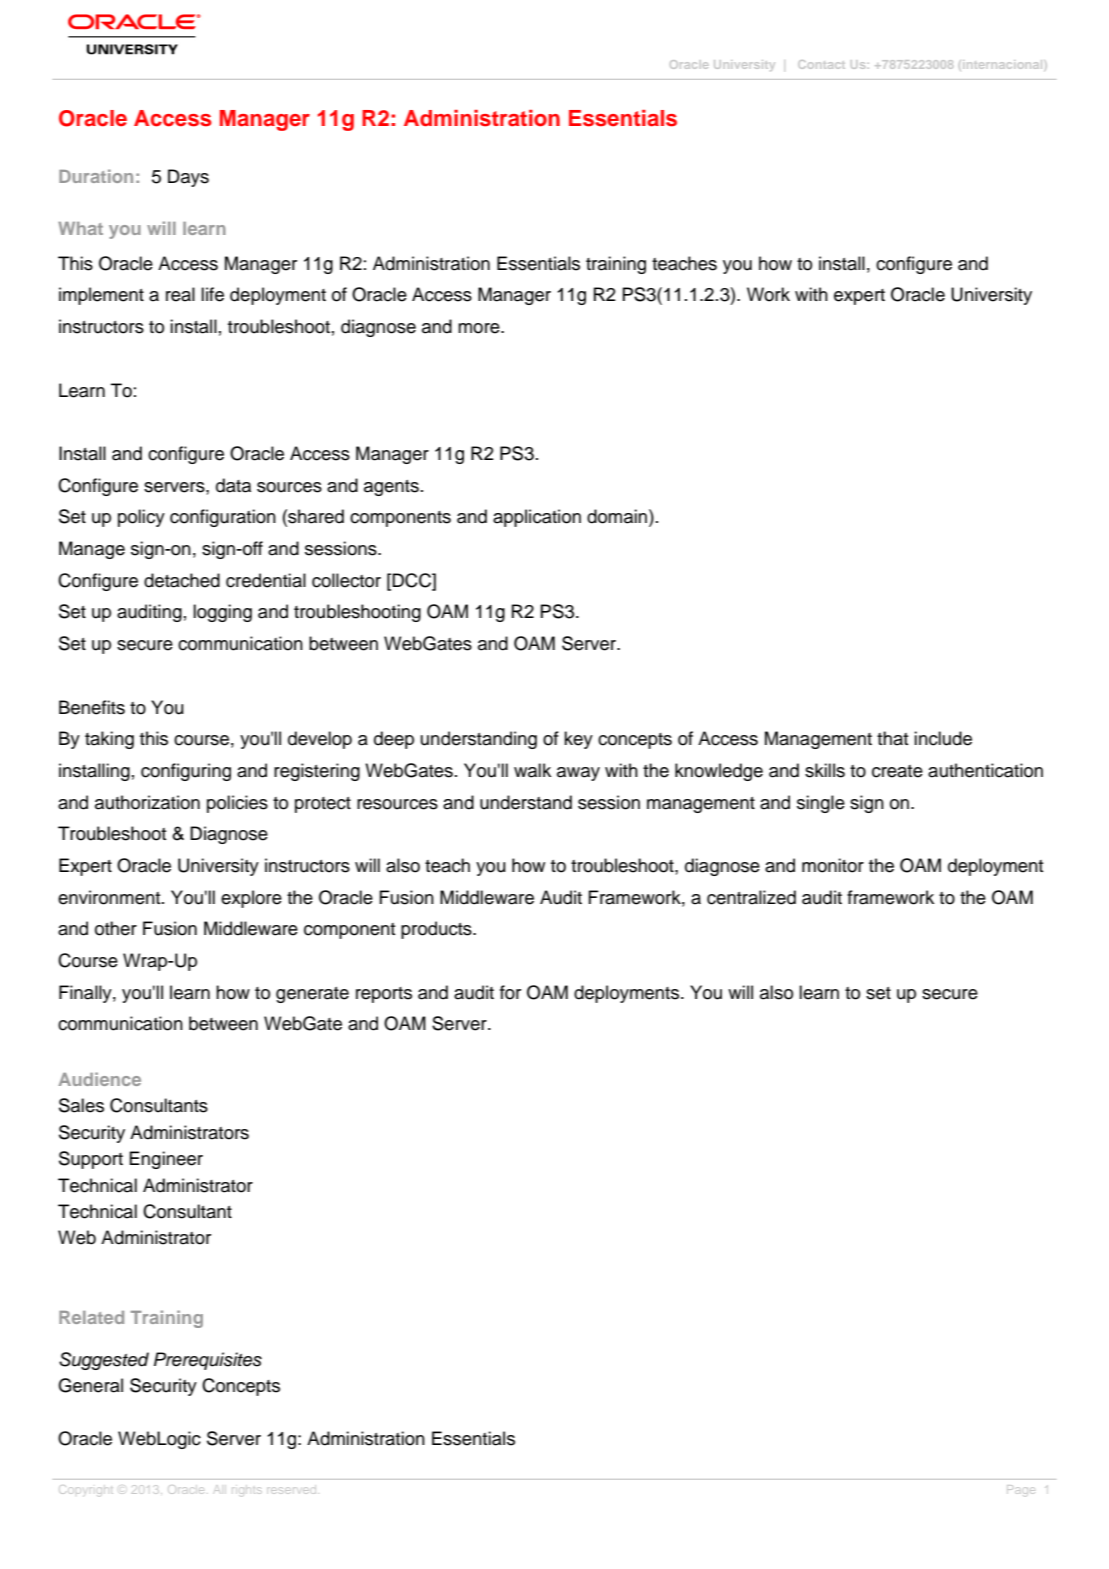 The image size is (1109, 1569). What do you see at coordinates (537, 518) in the screenshot?
I see `application` at bounding box center [537, 518].
